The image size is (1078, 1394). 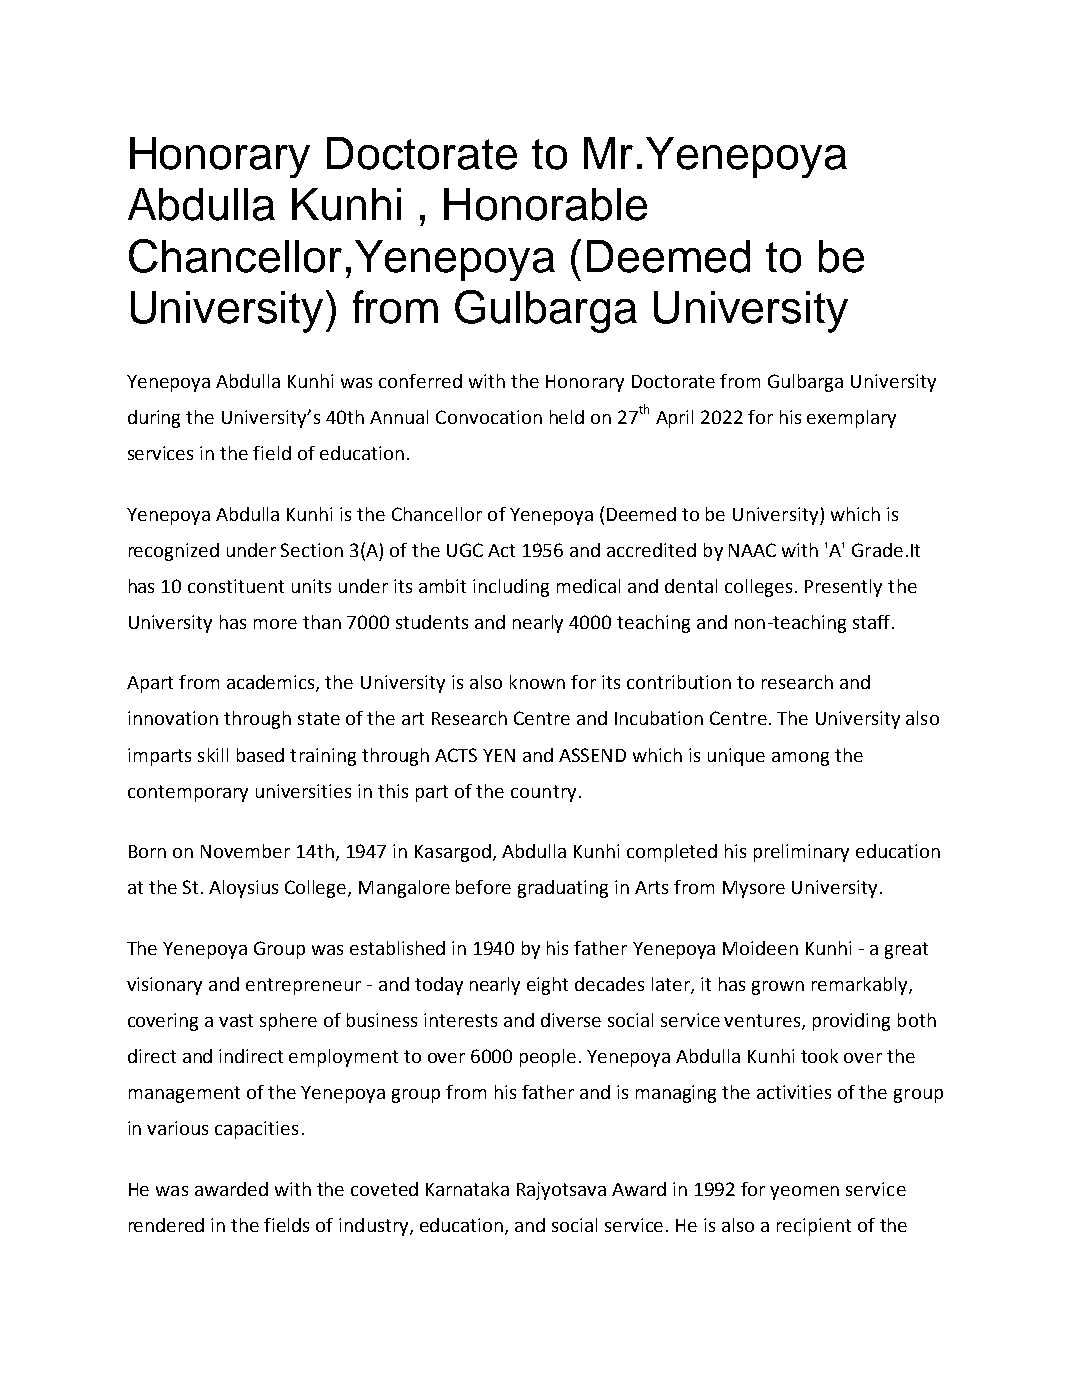 What do you see at coordinates (467, 1189) in the page?
I see `Karnataka` at bounding box center [467, 1189].
